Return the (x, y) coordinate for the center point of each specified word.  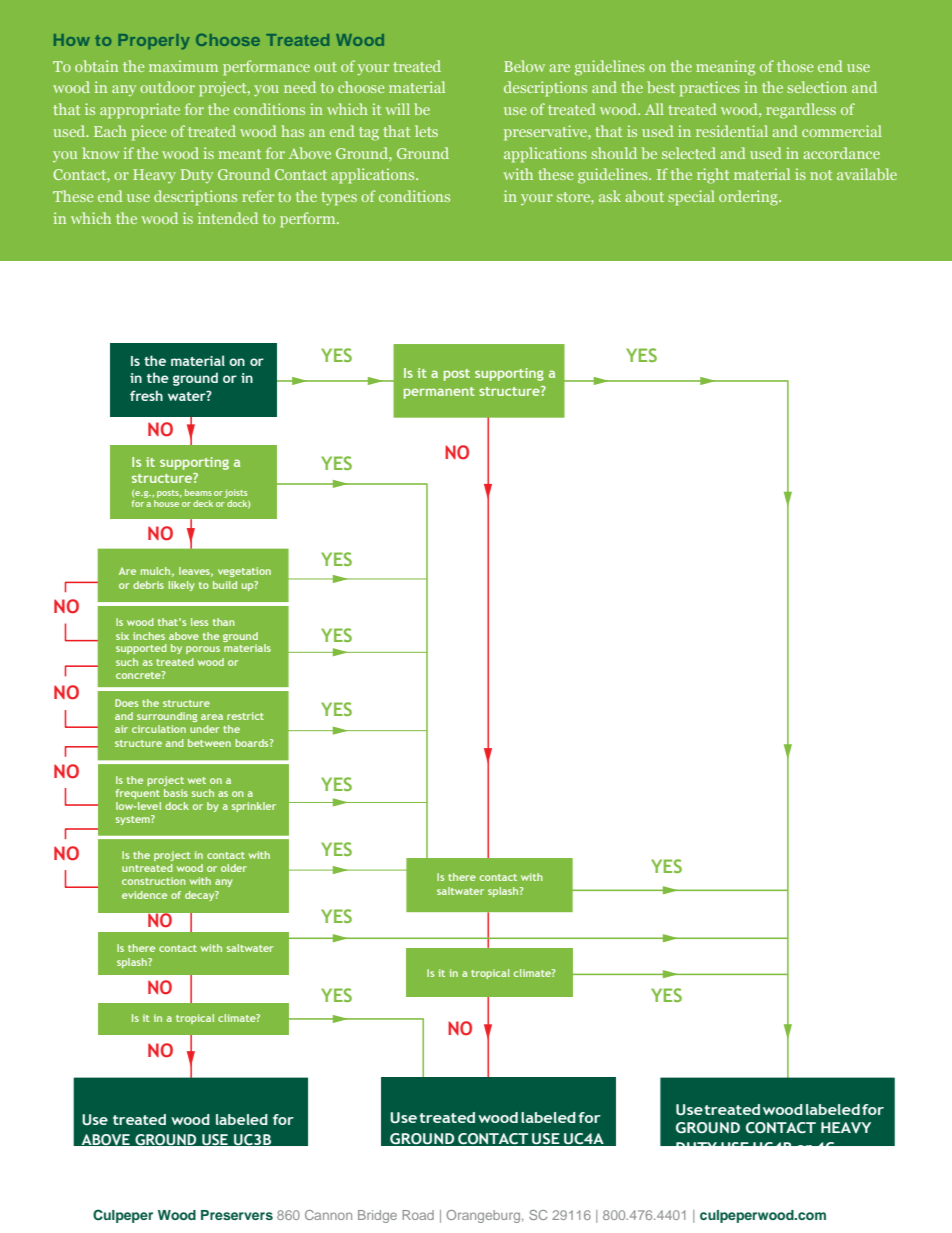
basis (176, 793)
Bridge (377, 1216)
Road (418, 1215)
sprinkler (254, 807)
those (795, 66)
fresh (146, 395)
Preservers (237, 1215)
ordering (749, 198)
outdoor (167, 87)
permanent (439, 393)
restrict (245, 716)
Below (524, 66)
